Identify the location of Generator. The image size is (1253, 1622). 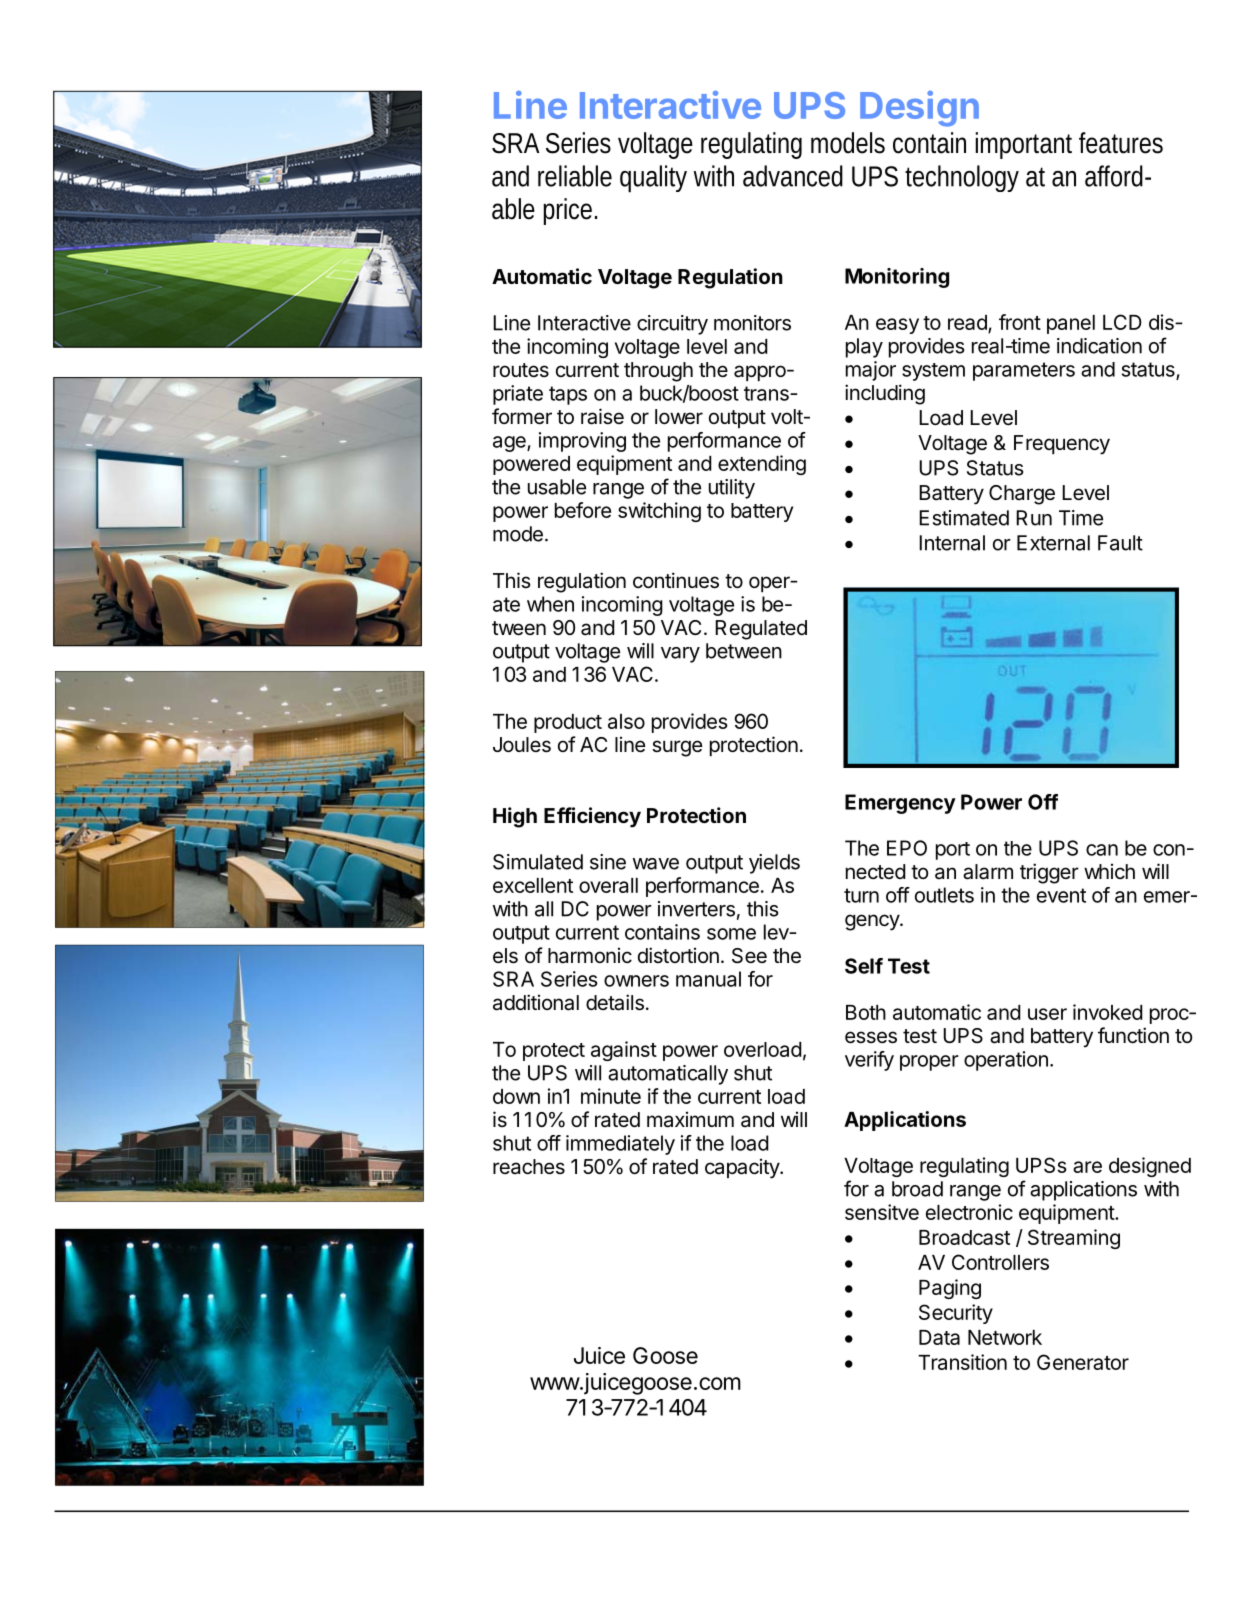
(1083, 1362).
